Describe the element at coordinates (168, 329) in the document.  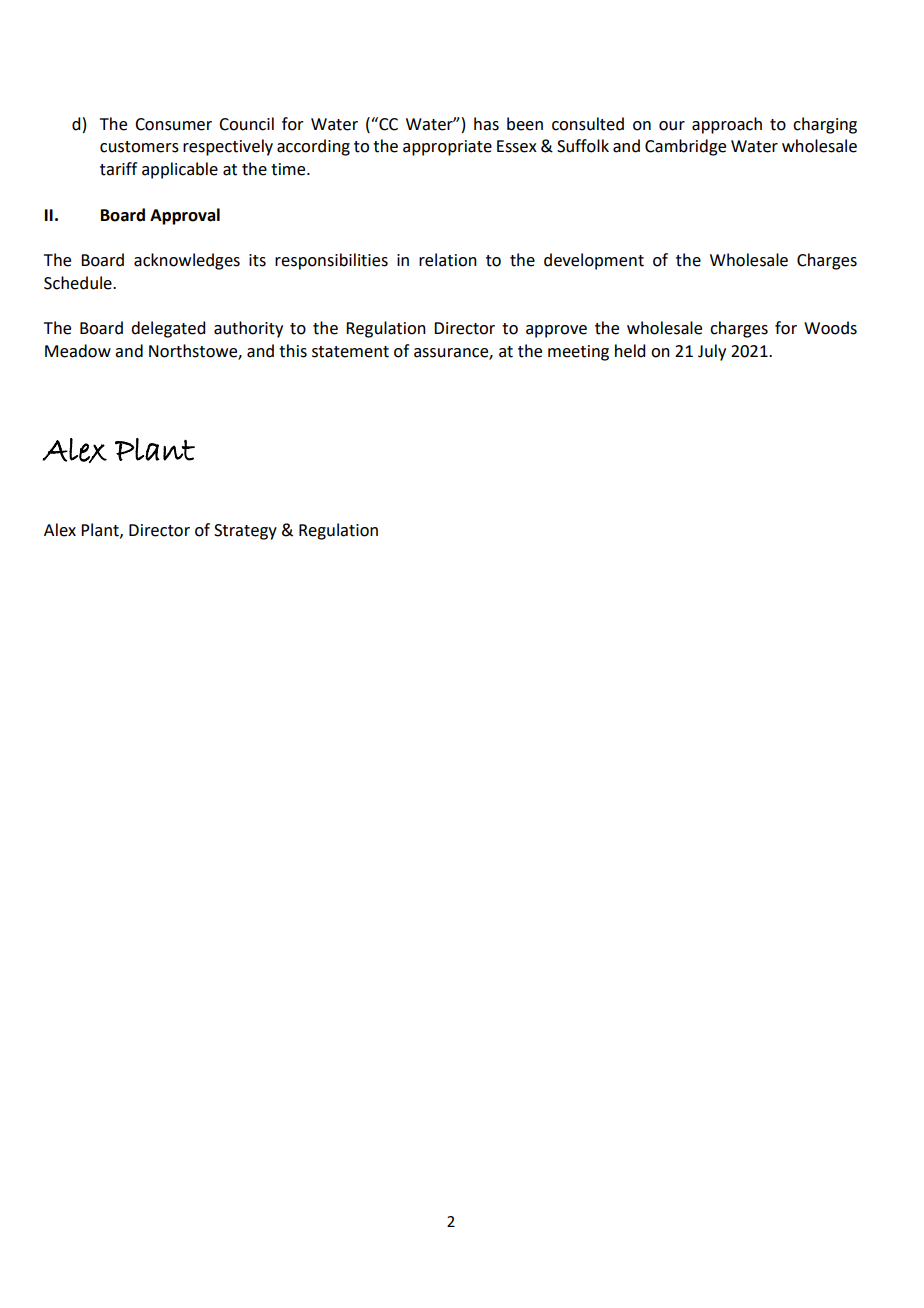
I see `delegated` at that location.
